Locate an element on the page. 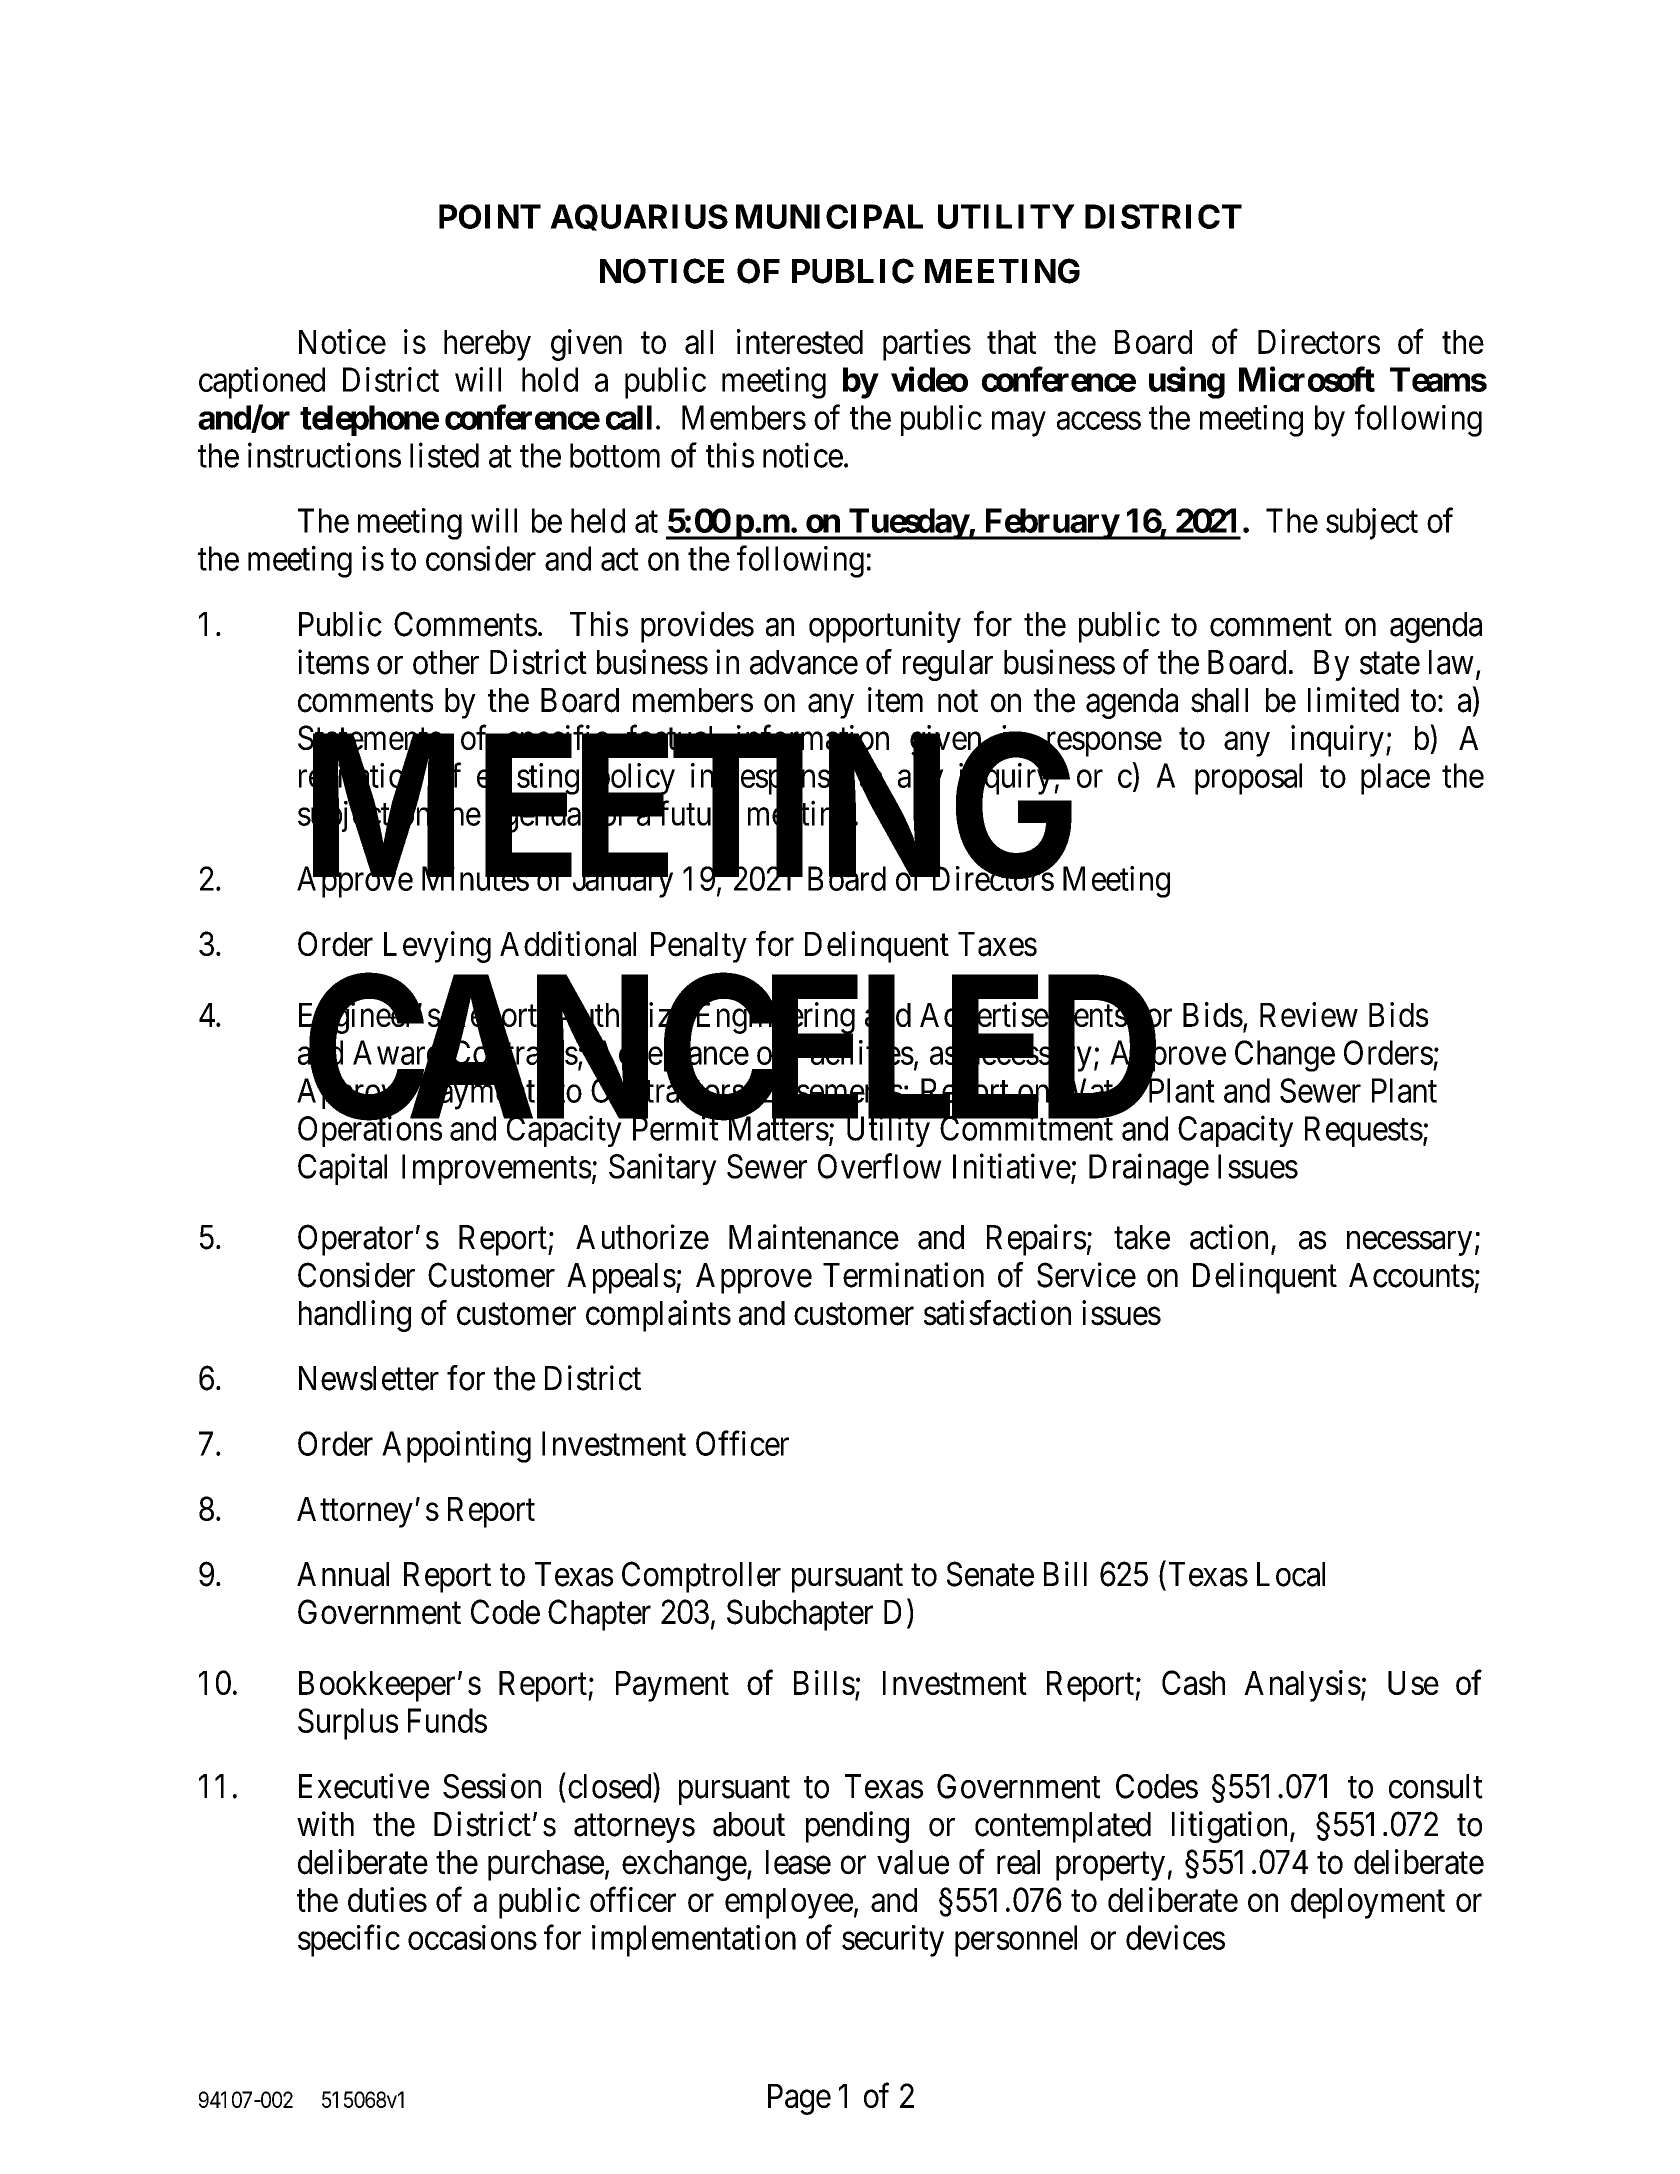  hereby is located at coordinates (487, 345).
